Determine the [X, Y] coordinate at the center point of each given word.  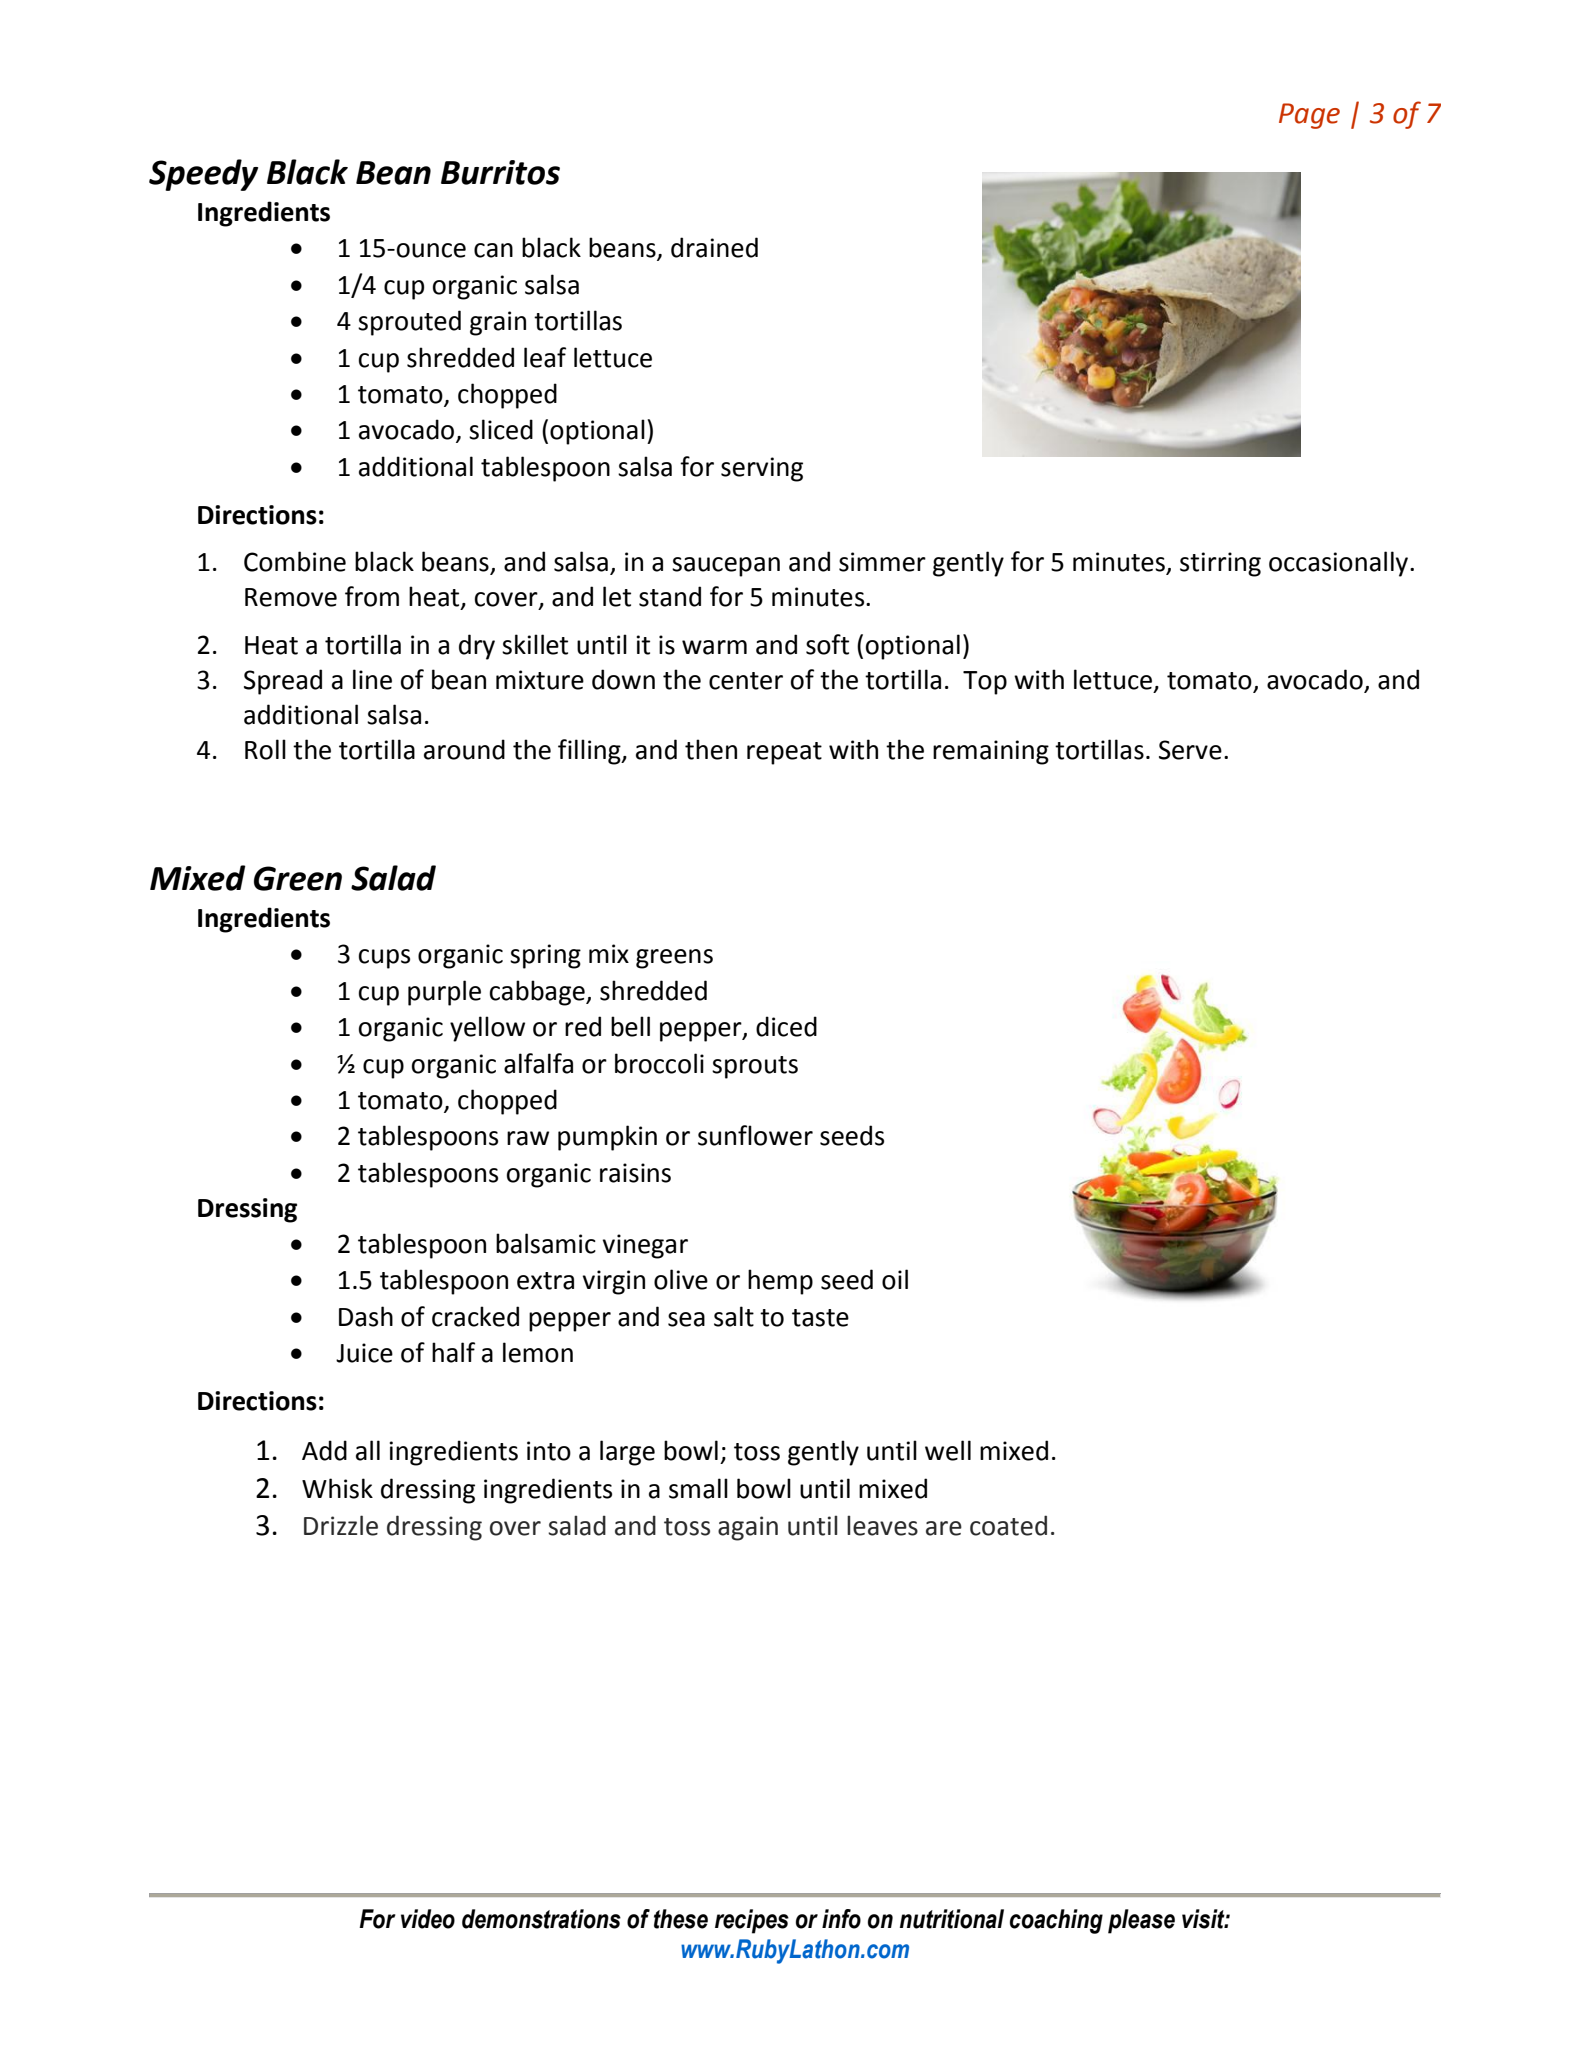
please [1141, 1921]
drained [714, 247]
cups [384, 959]
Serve [1190, 750]
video [428, 1919]
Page [1309, 116]
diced [786, 1026]
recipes [752, 1921]
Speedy [203, 175]
